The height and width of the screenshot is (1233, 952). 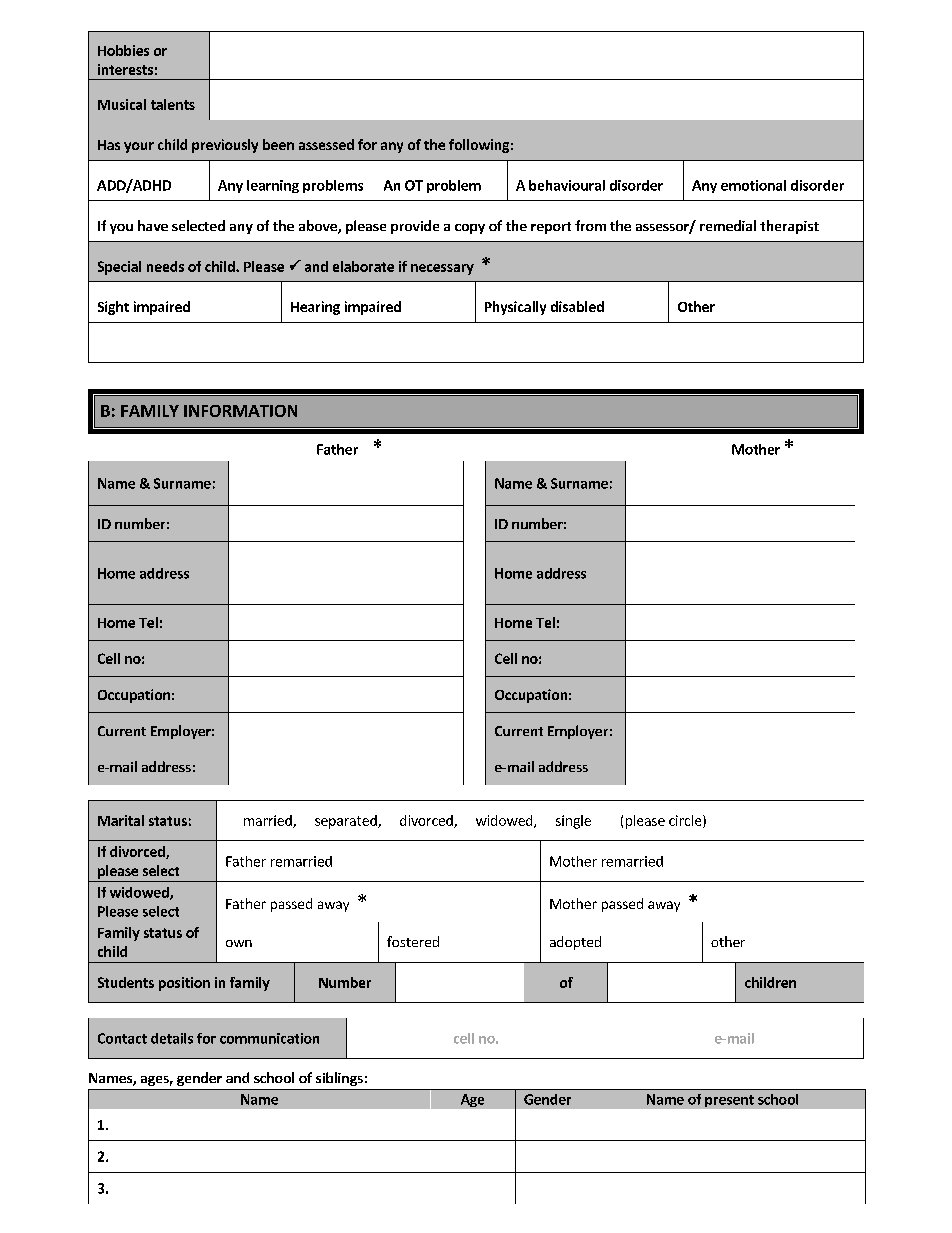 I want to click on adopted, so click(x=575, y=943).
